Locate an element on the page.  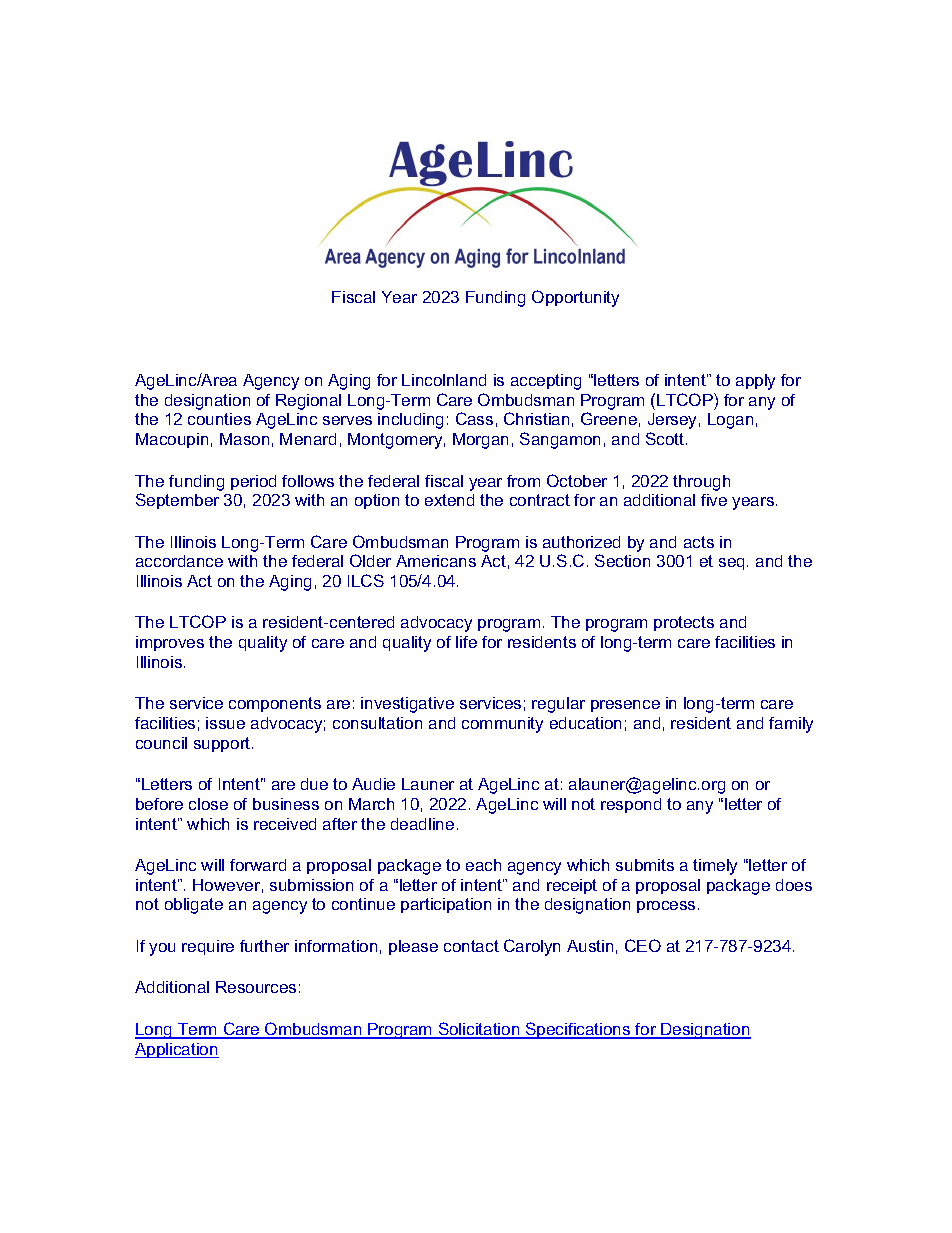
life is located at coordinates (466, 642).
